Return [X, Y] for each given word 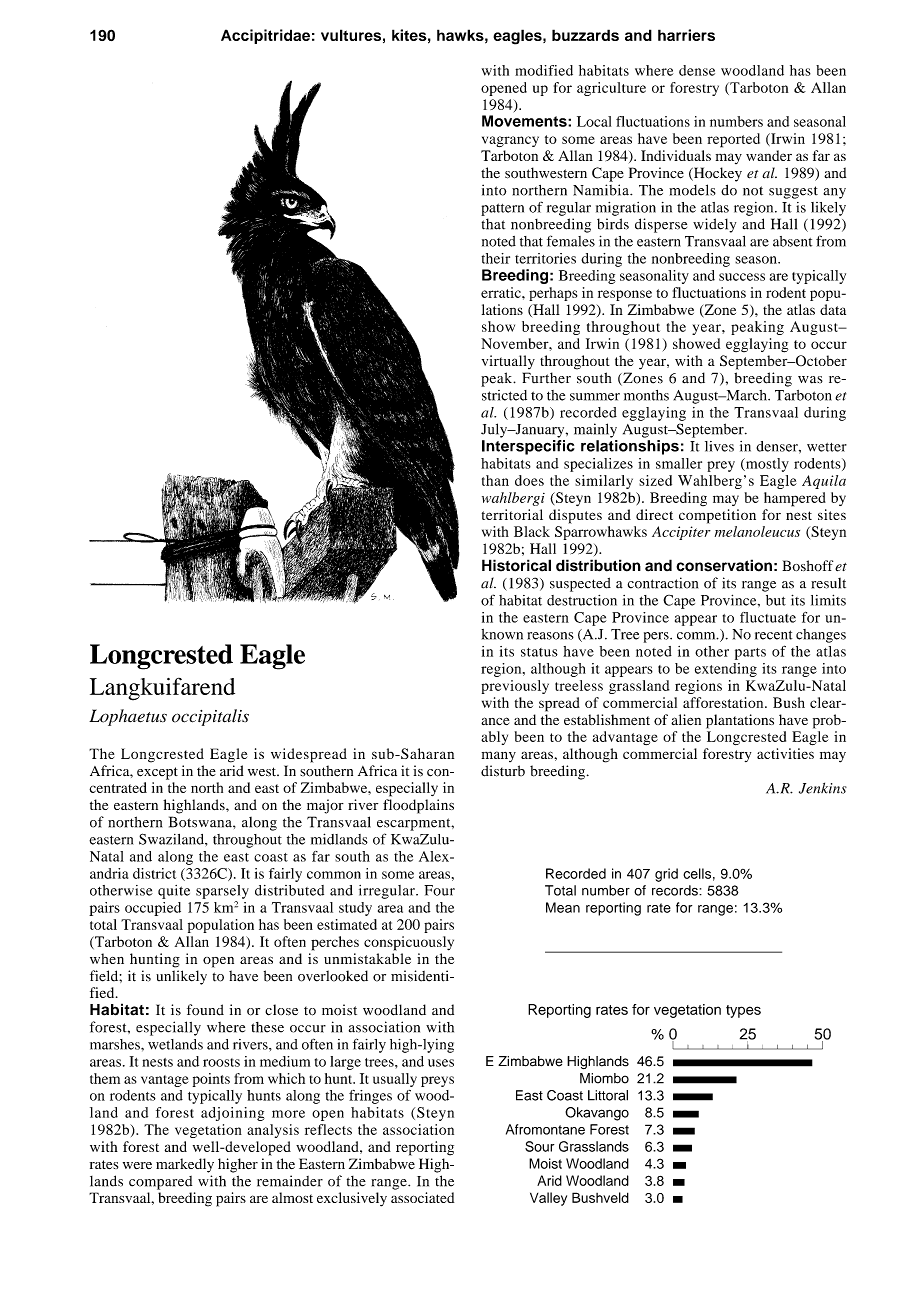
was [810, 380]
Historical [516, 565]
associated [422, 1197]
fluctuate [768, 617]
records [676, 890]
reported [733, 140]
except [157, 773]
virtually [508, 362]
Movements [525, 121]
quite [174, 892]
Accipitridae [265, 36]
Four [439, 890]
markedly [185, 1165]
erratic [502, 292]
